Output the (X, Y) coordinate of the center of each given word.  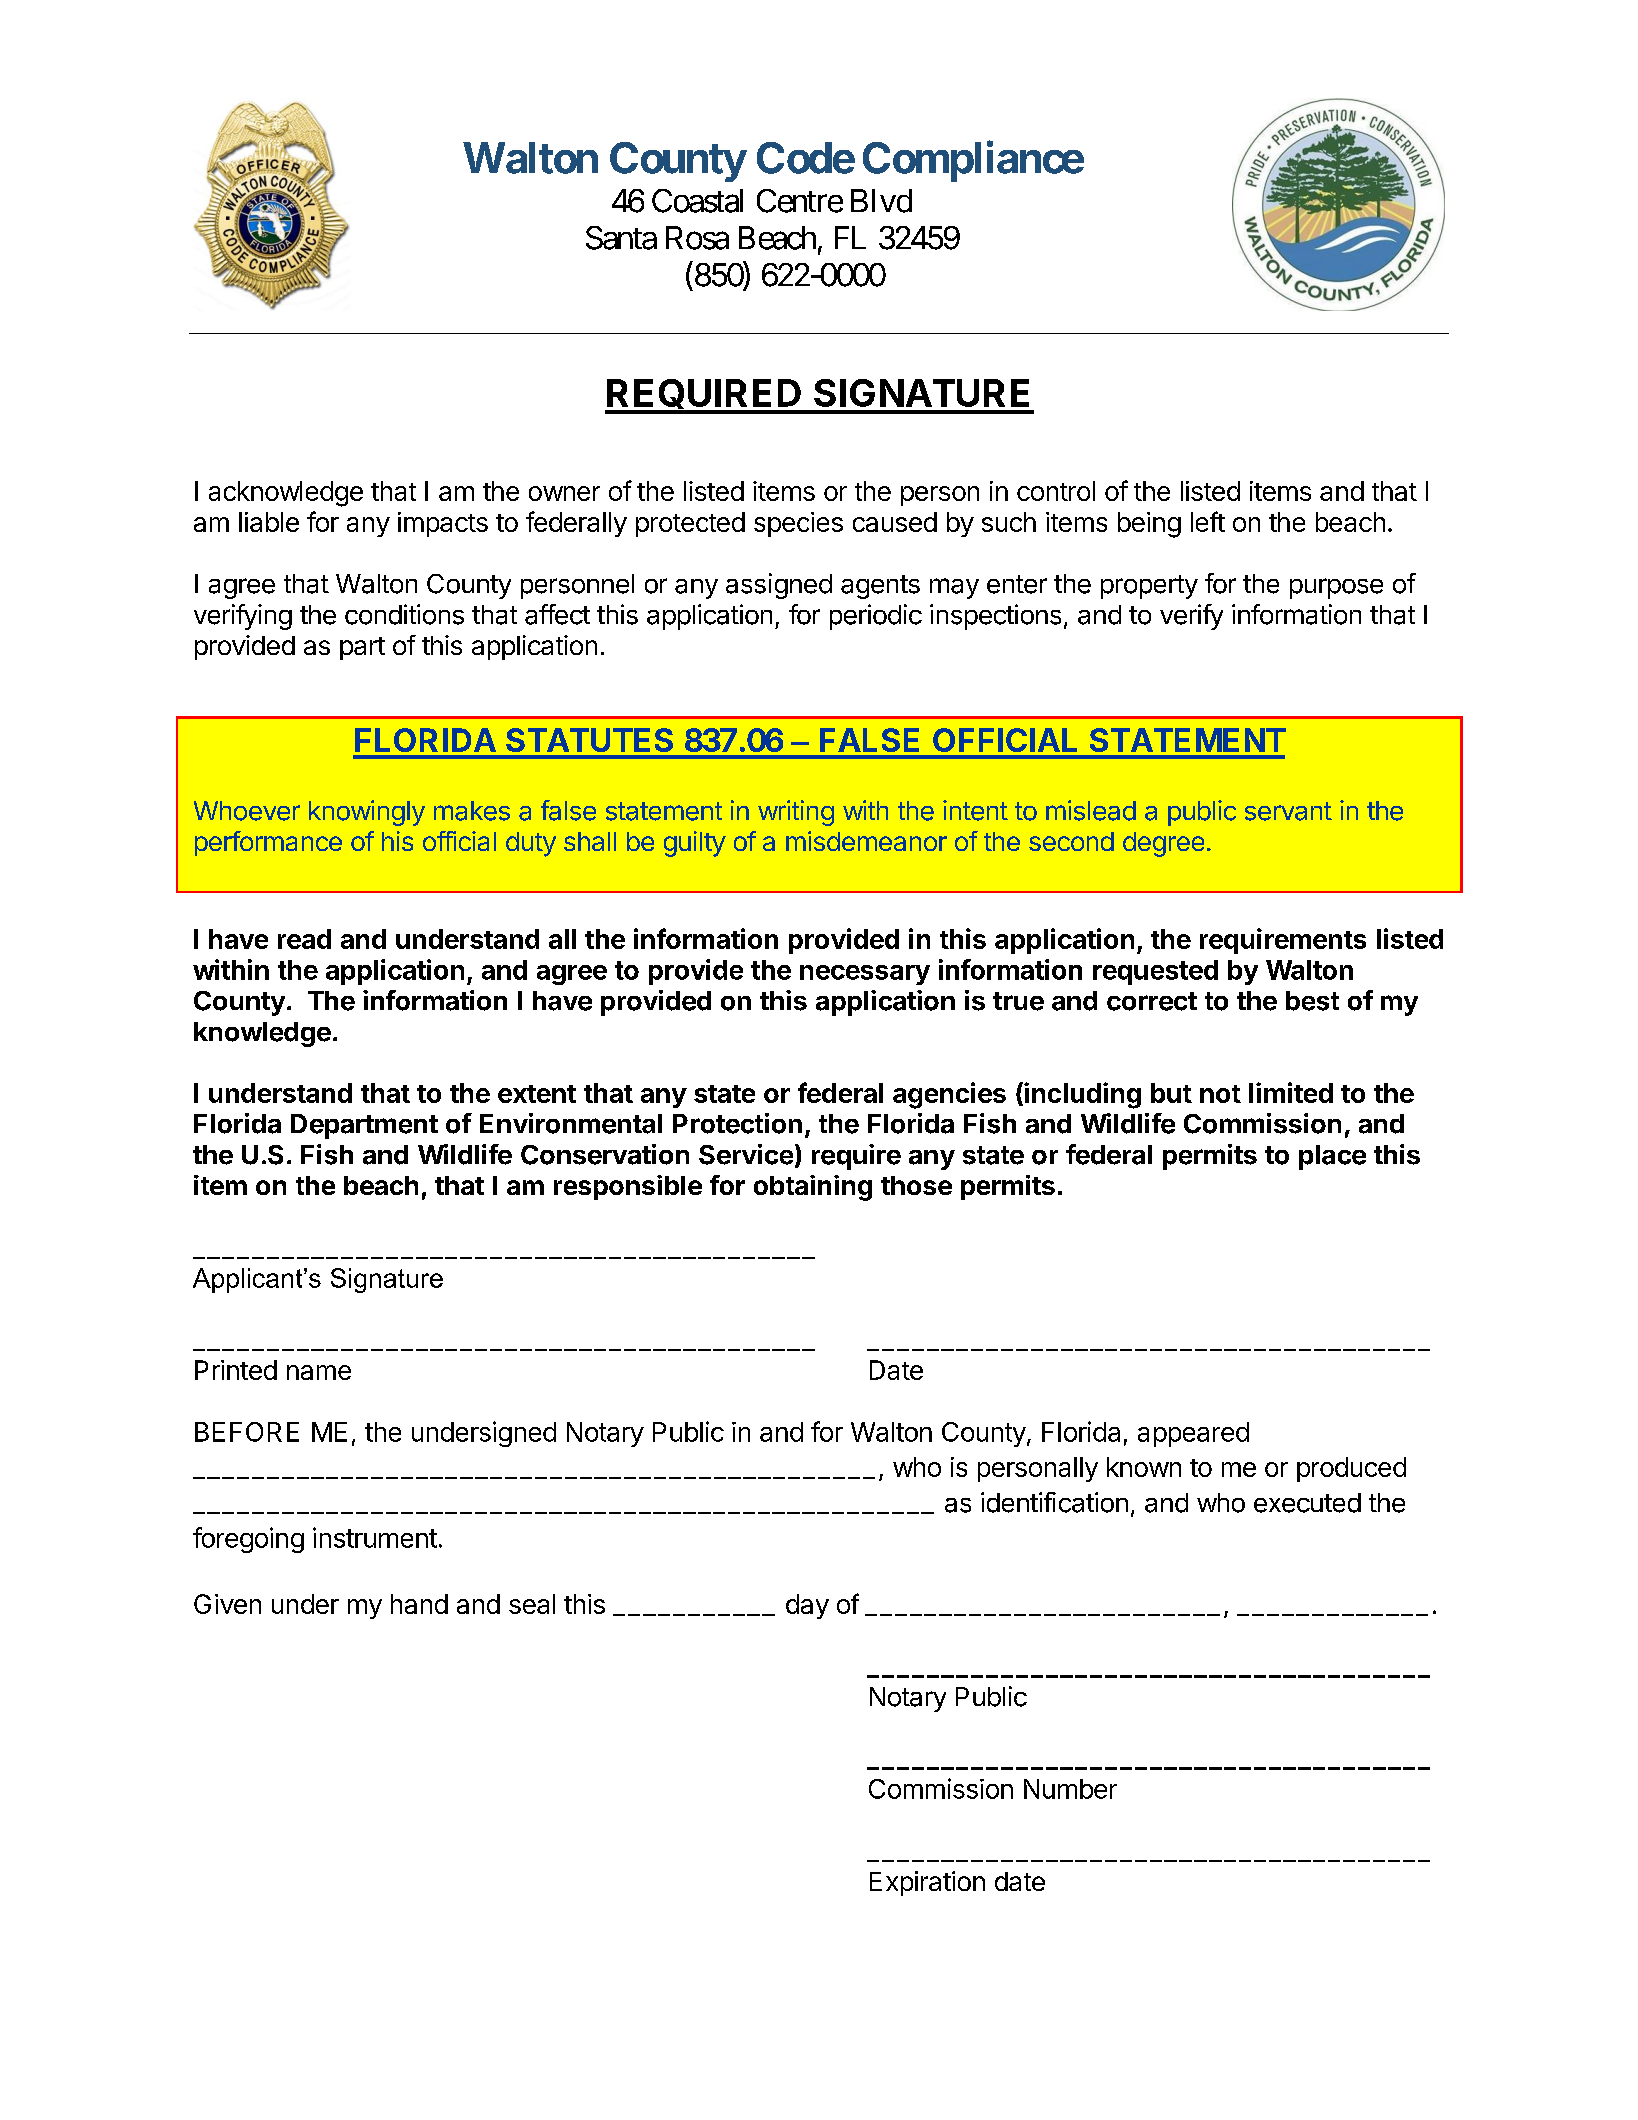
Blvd (881, 201)
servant (1288, 811)
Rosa (697, 238)
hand (419, 1604)
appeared (1193, 1434)
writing (796, 813)
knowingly (367, 813)
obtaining (813, 1188)
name (319, 1372)
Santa (621, 238)
